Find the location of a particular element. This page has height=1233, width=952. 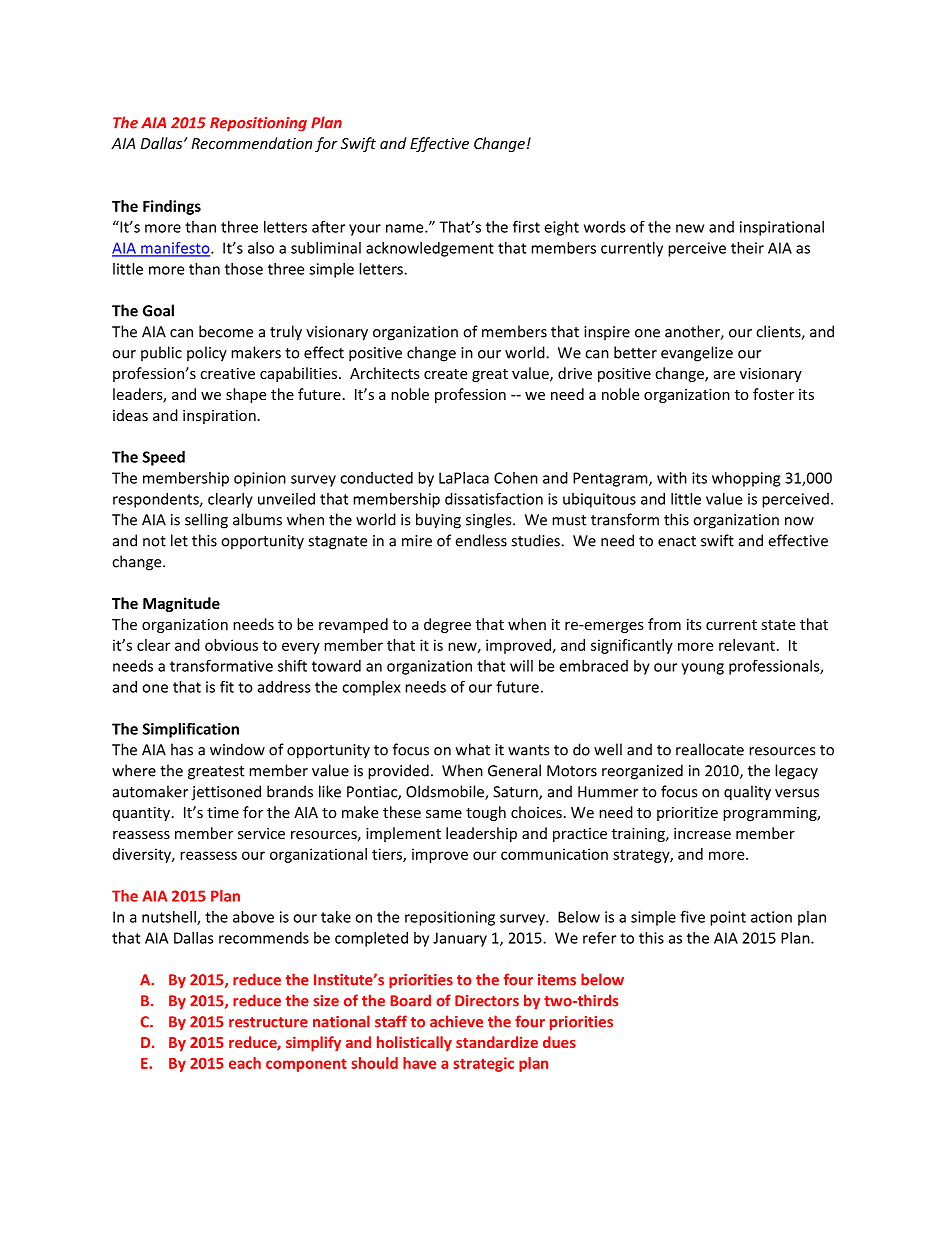

each is located at coordinates (245, 1063).
